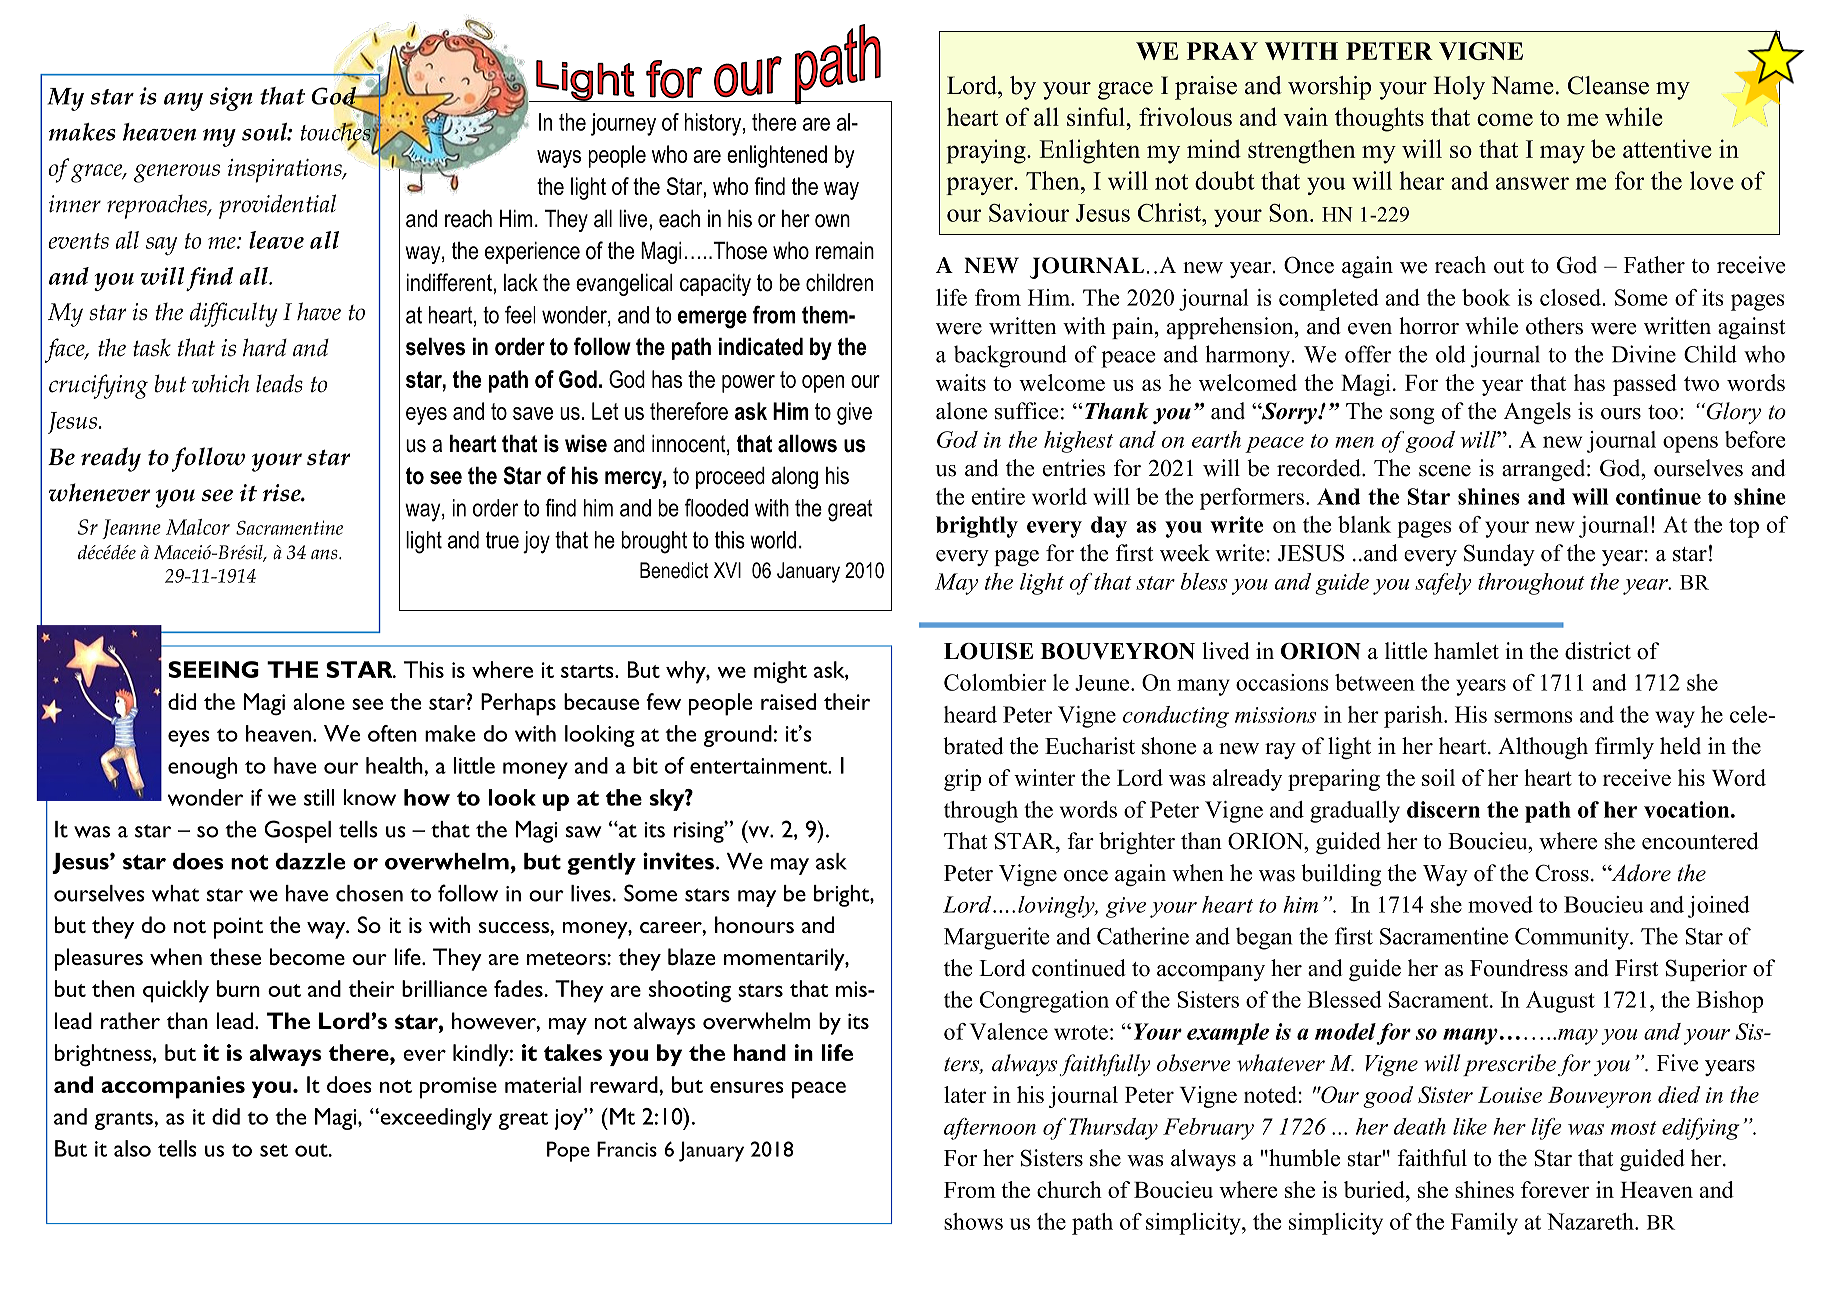  What do you see at coordinates (230, 99) in the screenshot?
I see `sign` at bounding box center [230, 99].
